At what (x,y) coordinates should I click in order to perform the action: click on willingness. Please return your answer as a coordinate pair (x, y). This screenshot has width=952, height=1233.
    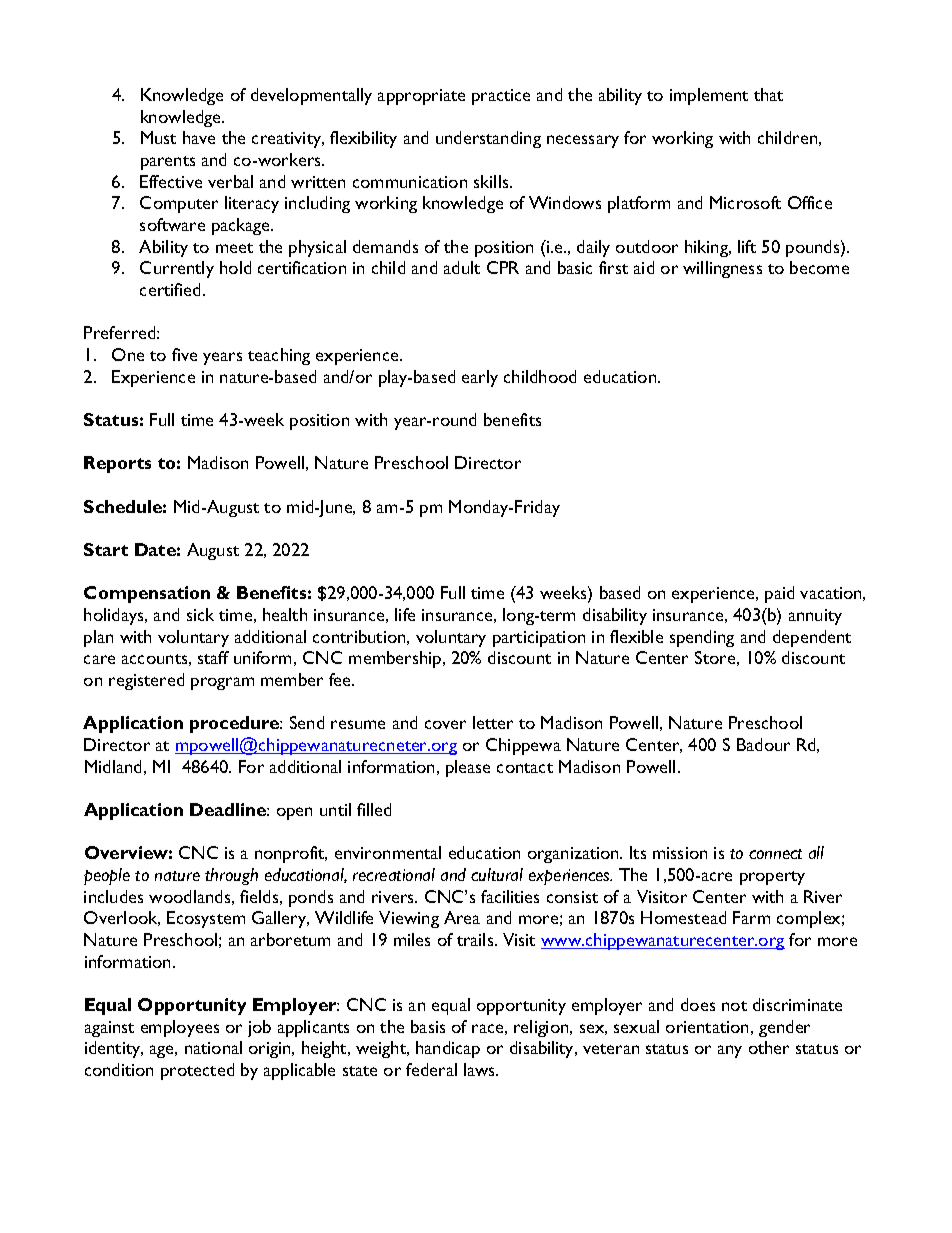
    Looking at the image, I should click on (722, 269).
